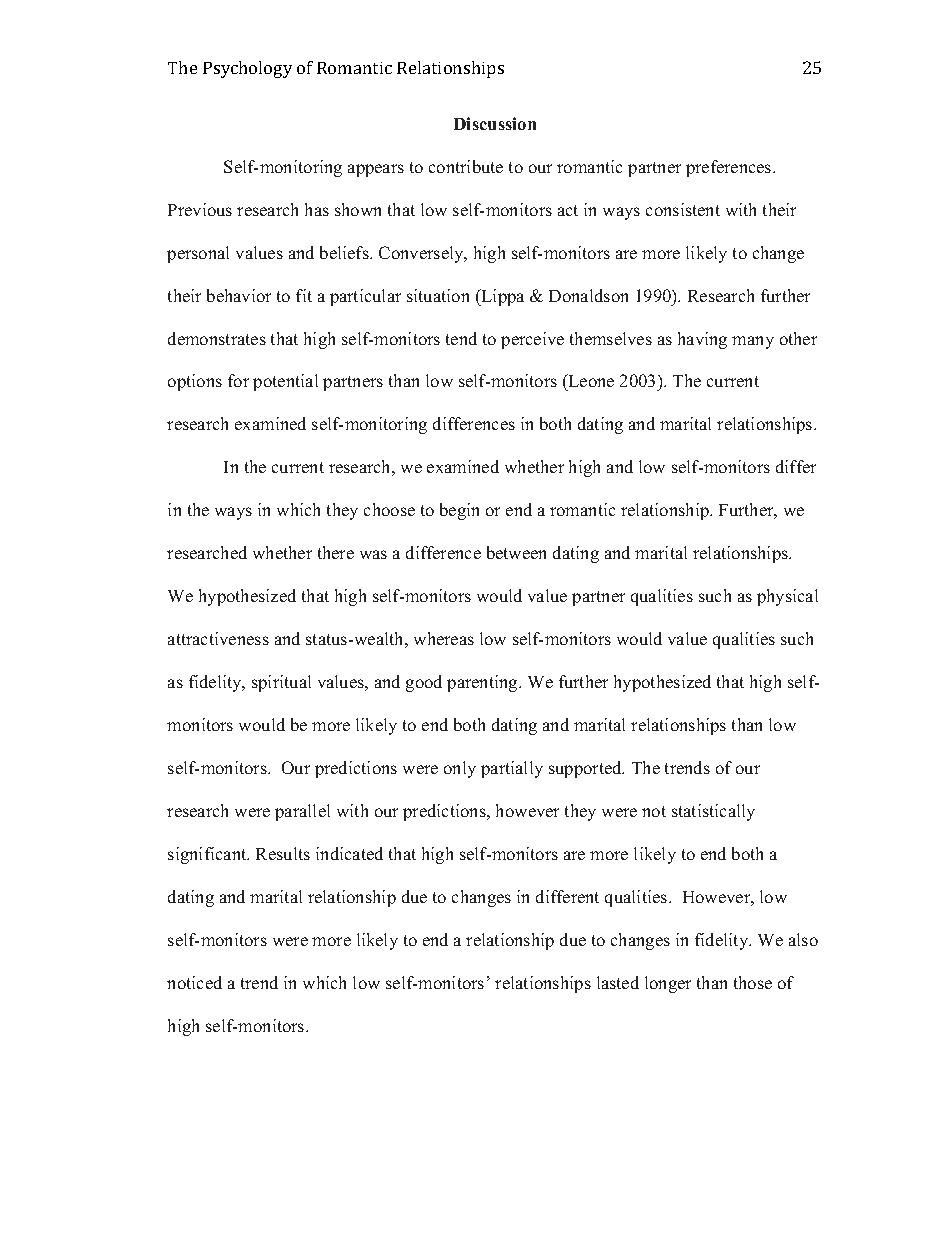 The width and height of the screenshot is (952, 1233). Describe the element at coordinates (194, 982) in the screenshot. I see `noticed` at that location.
